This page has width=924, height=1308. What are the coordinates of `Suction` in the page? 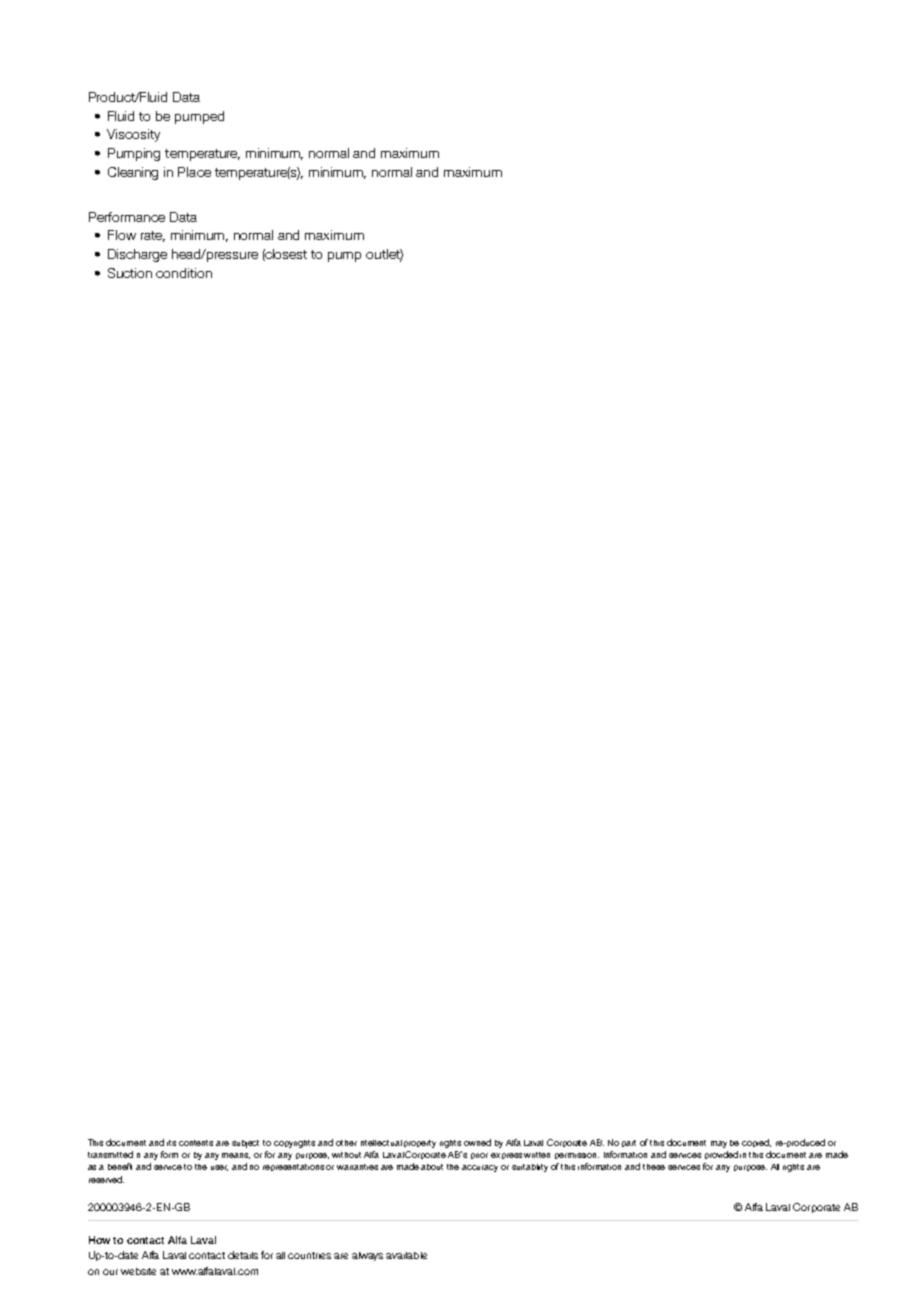 It's located at (130, 273).
